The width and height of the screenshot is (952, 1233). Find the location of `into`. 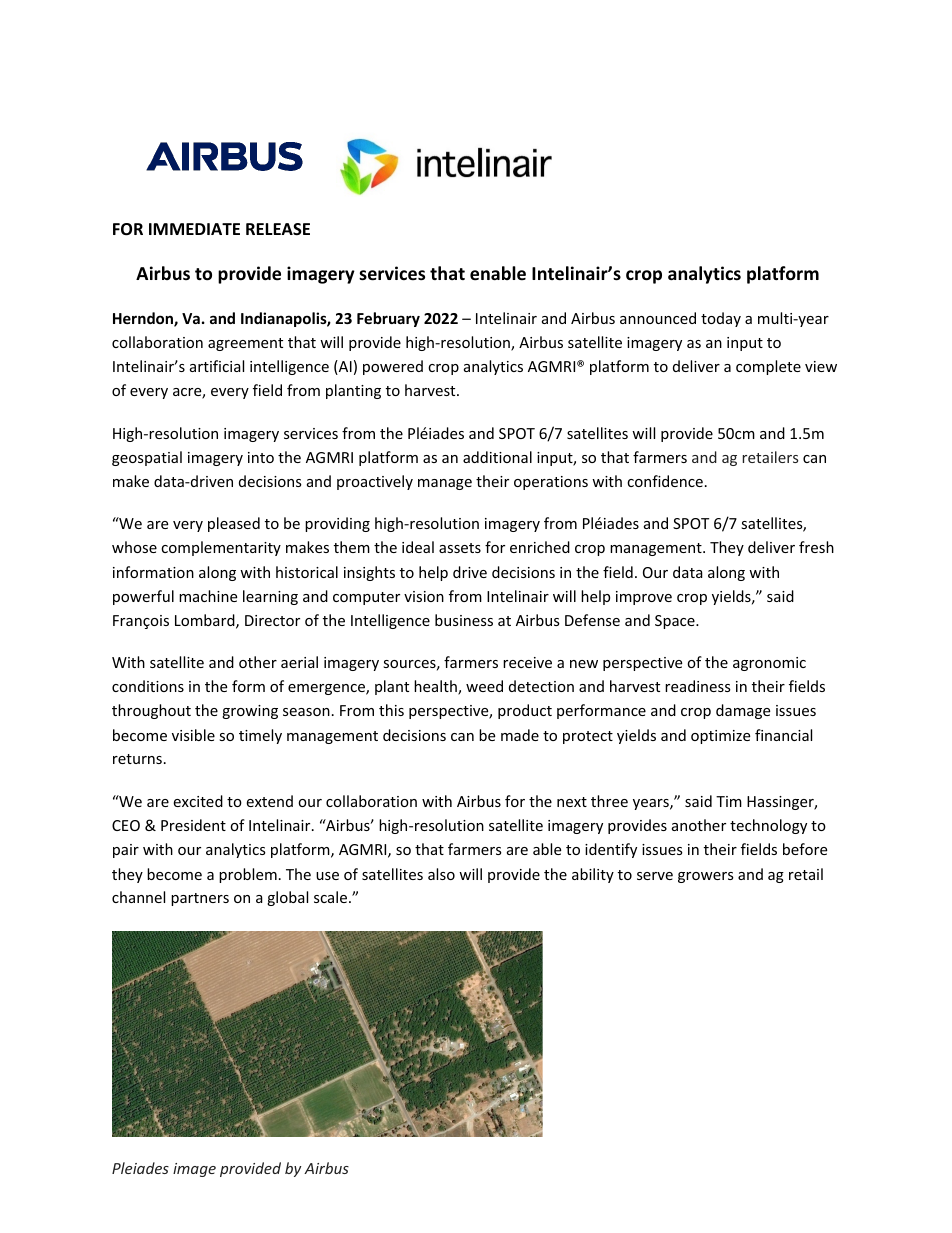

into is located at coordinates (261, 457).
